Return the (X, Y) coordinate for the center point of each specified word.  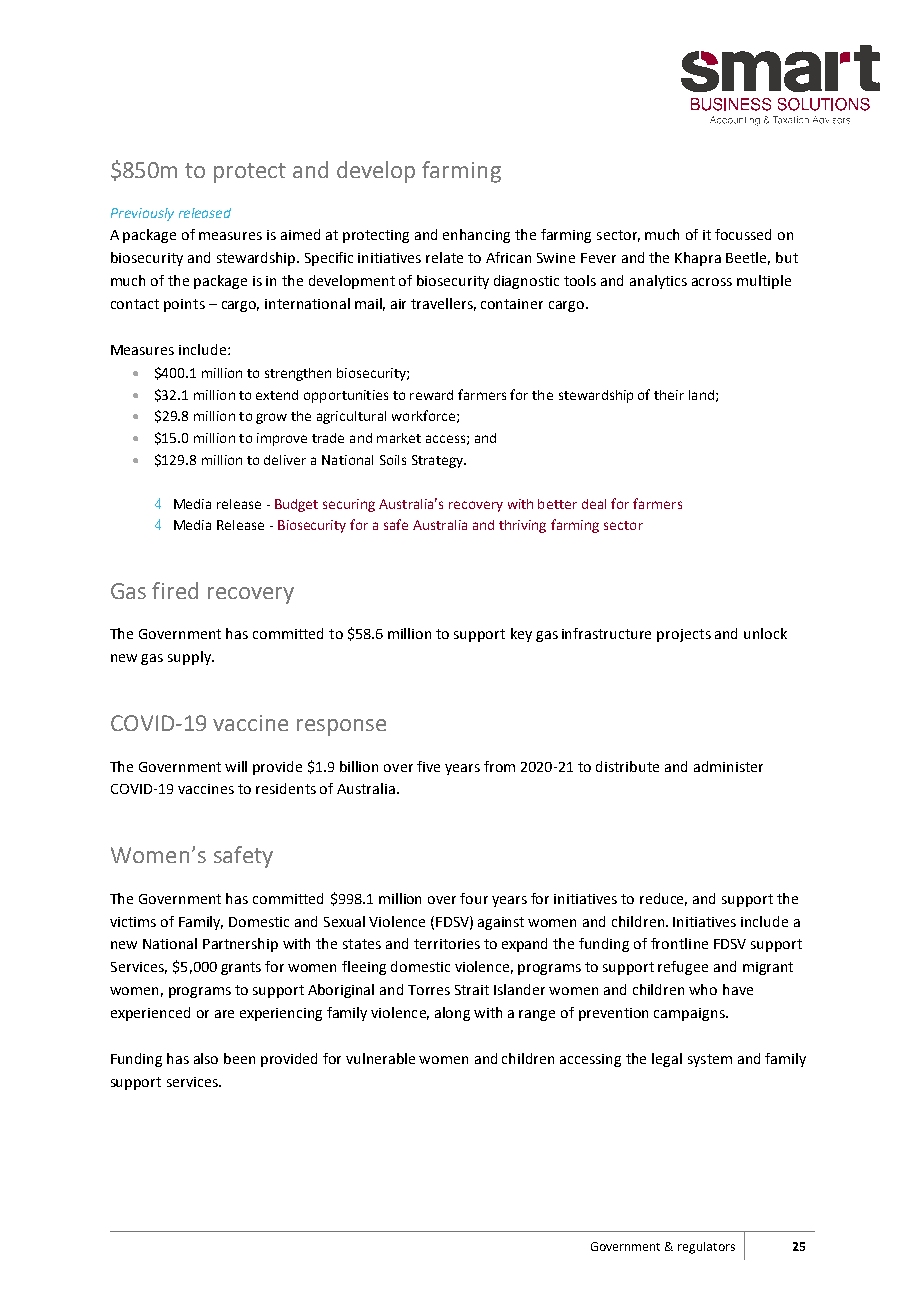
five (428, 766)
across (712, 282)
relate (444, 257)
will (236, 766)
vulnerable (380, 1058)
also (206, 1058)
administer (728, 766)
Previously (142, 214)
